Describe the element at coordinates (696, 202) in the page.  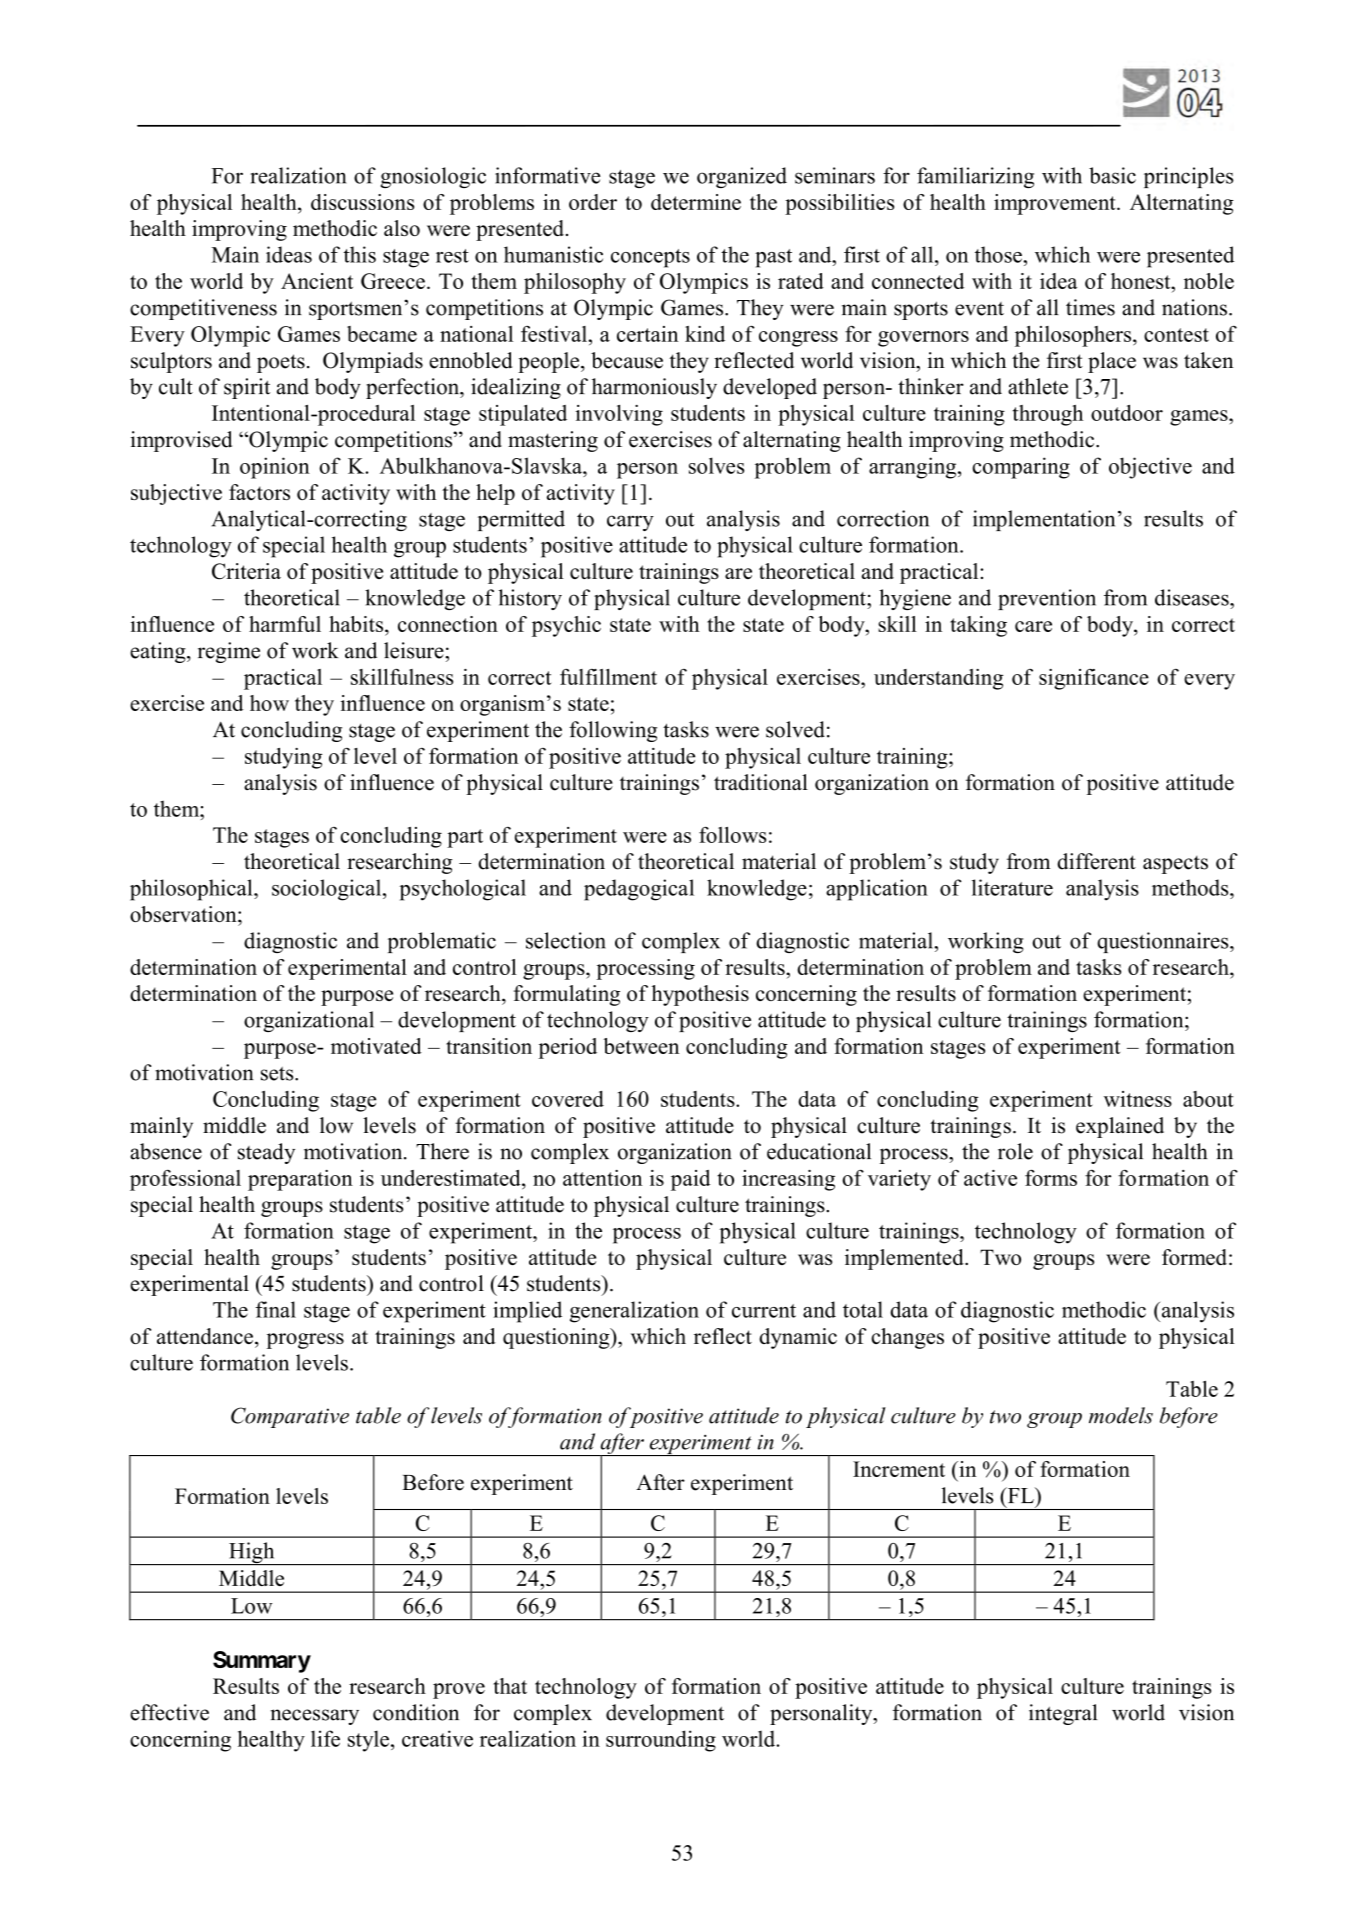
I see `determine` at that location.
